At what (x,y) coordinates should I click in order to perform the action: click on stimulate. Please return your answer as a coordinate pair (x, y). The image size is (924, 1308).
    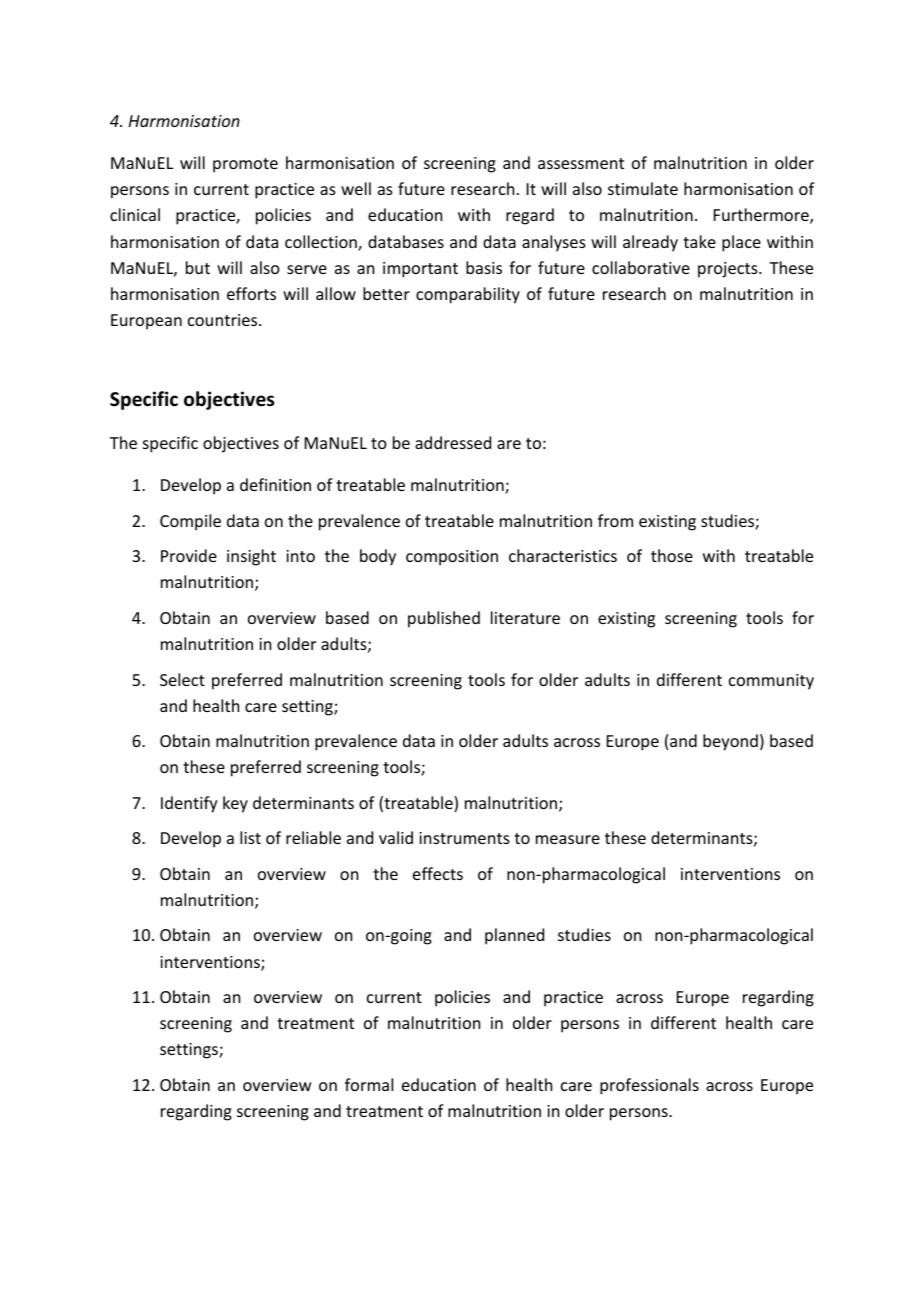
    Looking at the image, I should click on (643, 188).
